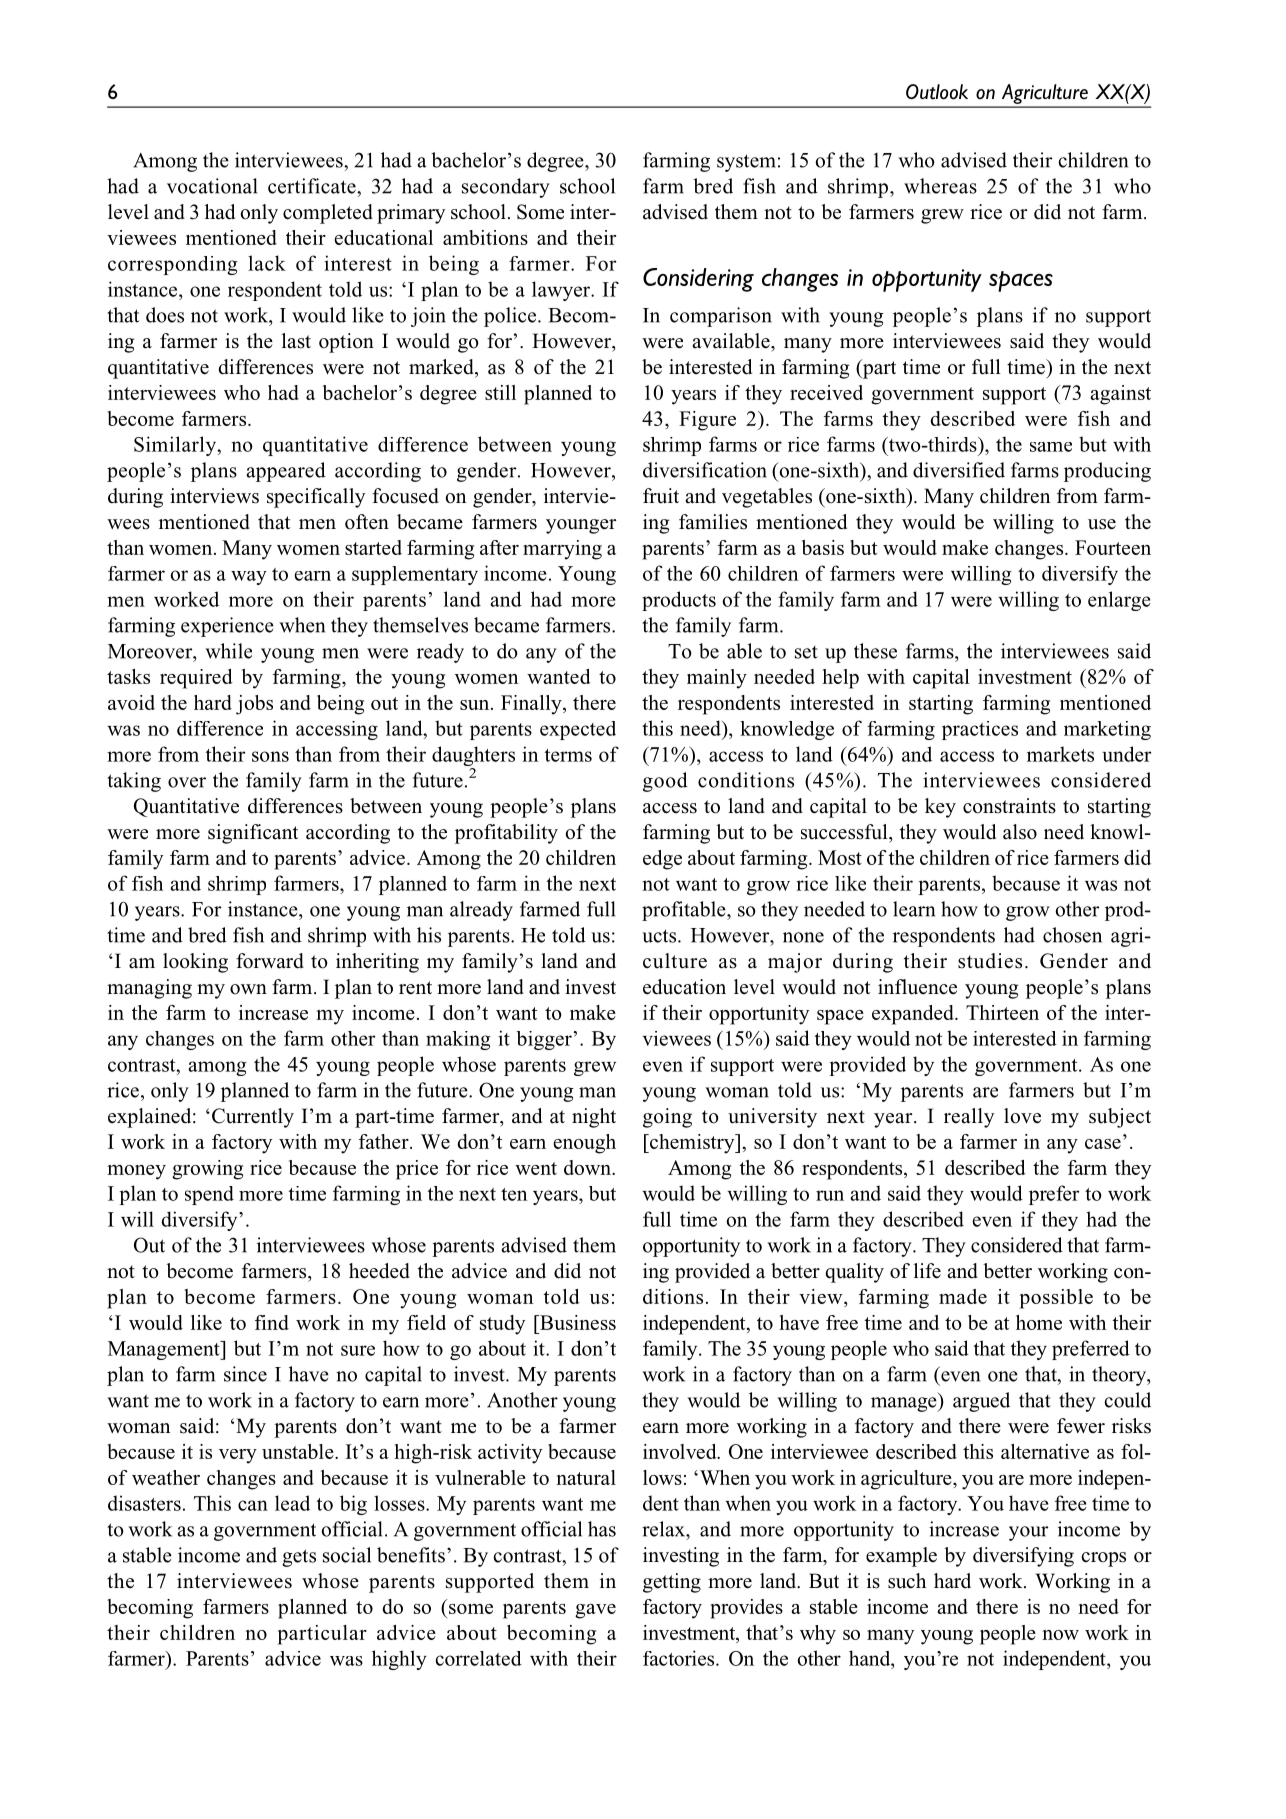 The width and height of the screenshot is (1286, 1819). I want to click on gets, so click(299, 1558).
